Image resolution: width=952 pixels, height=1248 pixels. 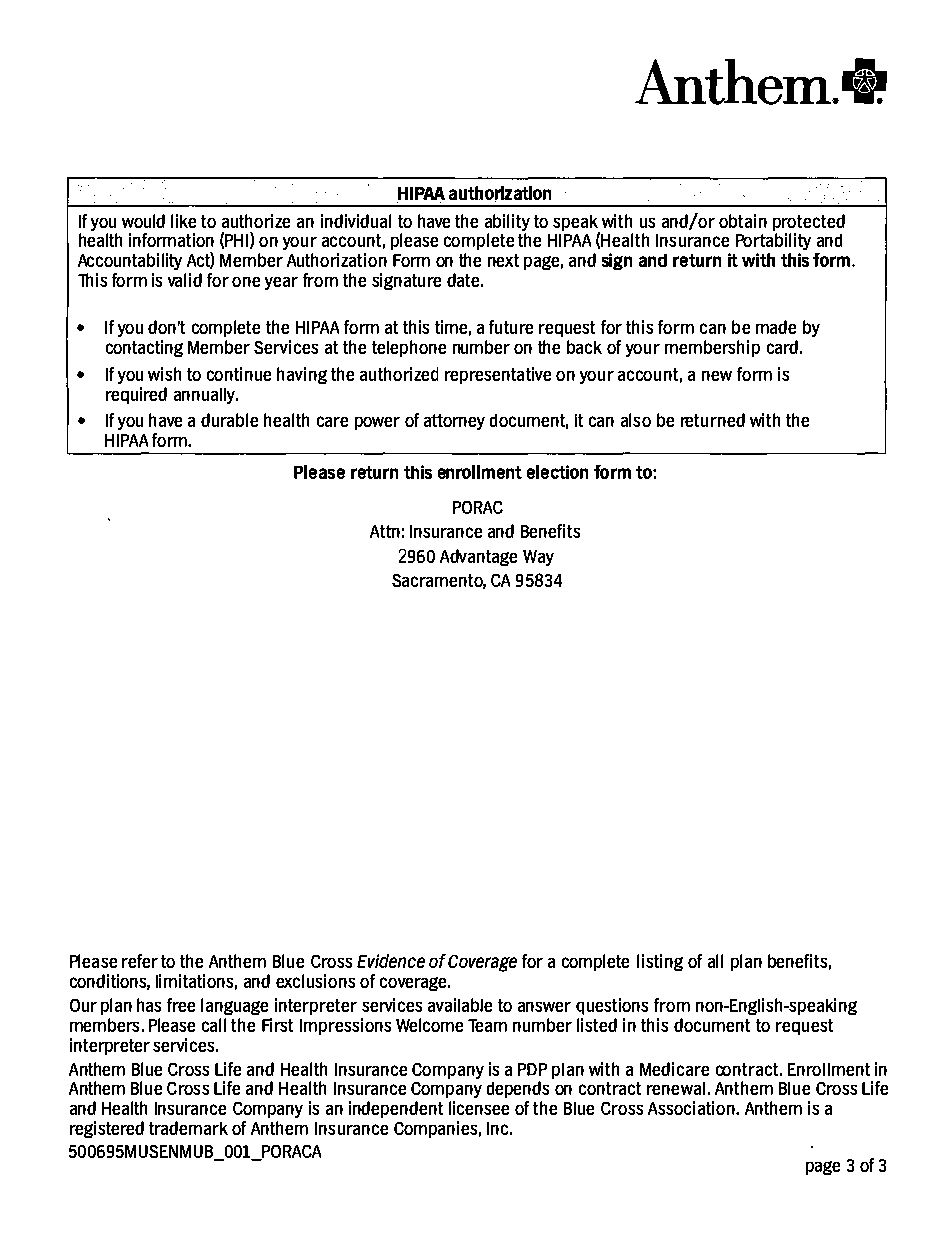 I want to click on Advantage, so click(x=478, y=557).
